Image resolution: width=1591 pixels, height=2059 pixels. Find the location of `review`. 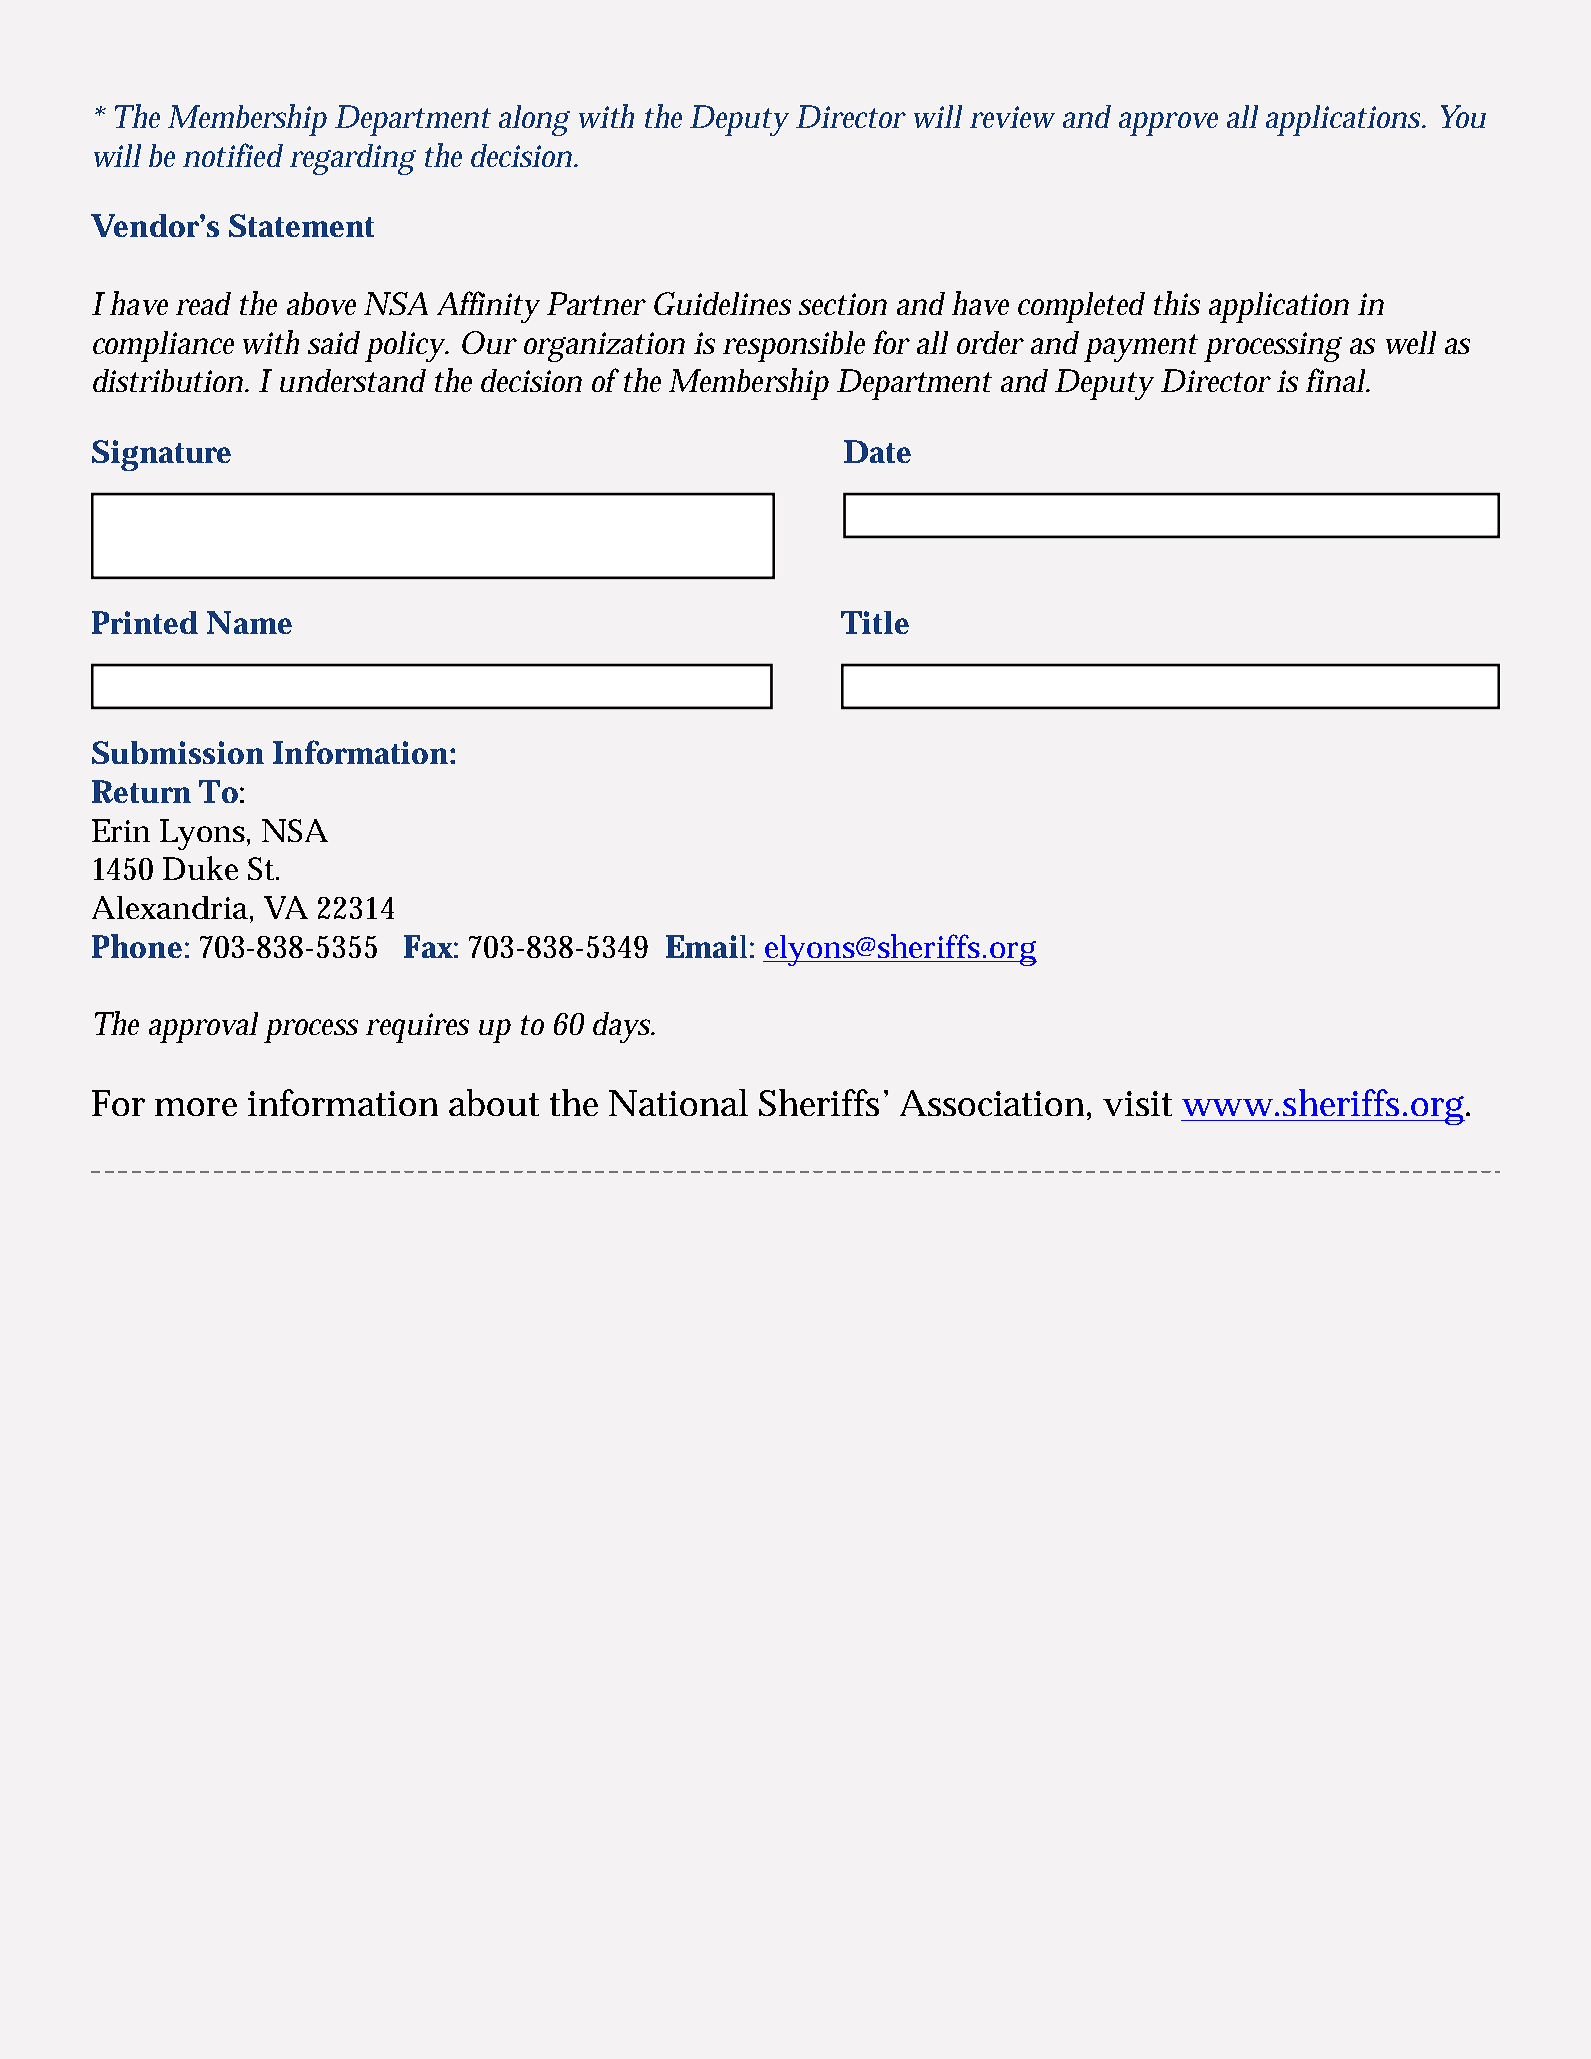

review is located at coordinates (1012, 117).
